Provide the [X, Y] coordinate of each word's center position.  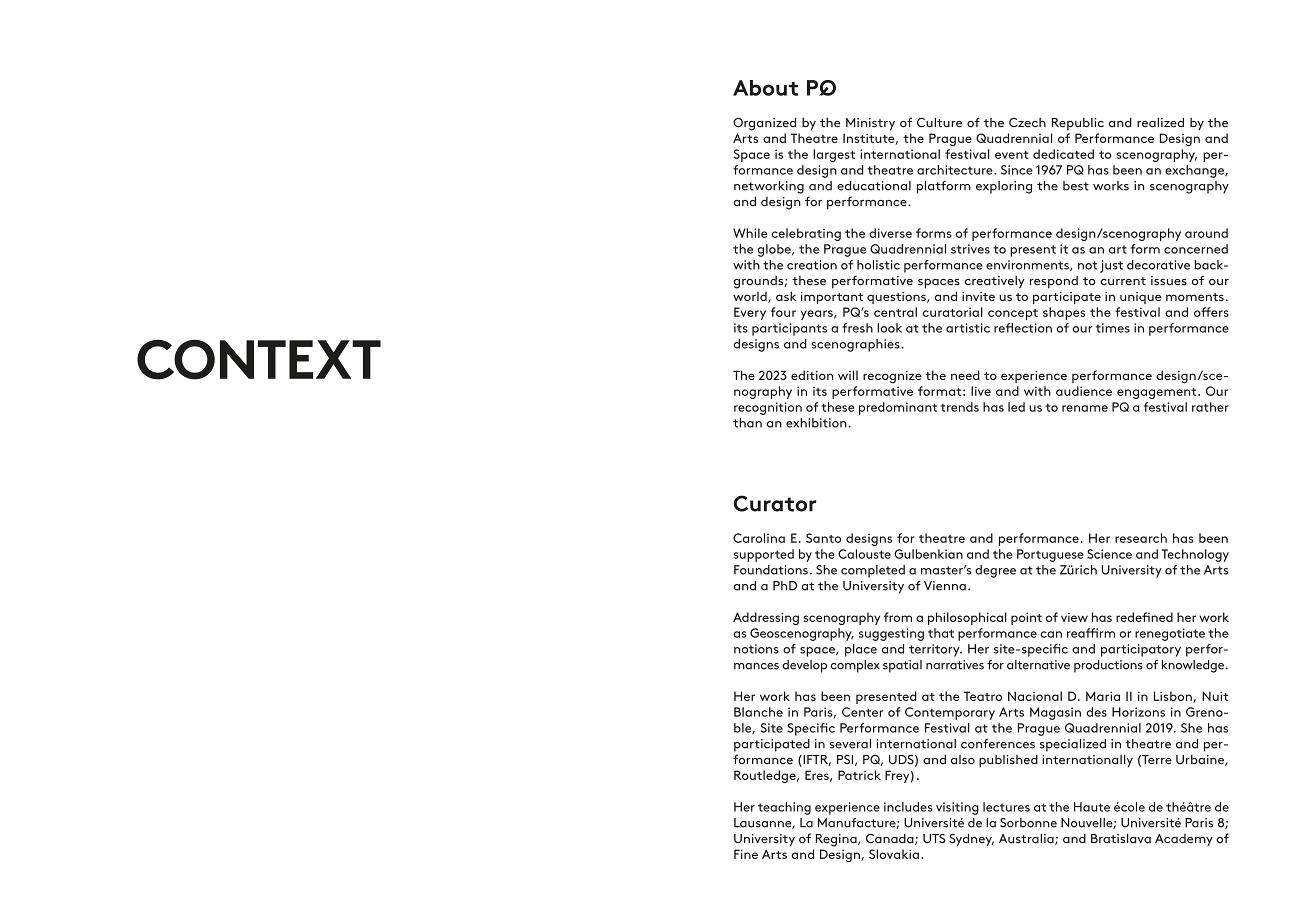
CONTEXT [259, 360]
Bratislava [1121, 838]
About [765, 88]
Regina [837, 840]
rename [1085, 408]
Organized [764, 124]
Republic [1078, 124]
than [747, 423]
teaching [784, 808]
